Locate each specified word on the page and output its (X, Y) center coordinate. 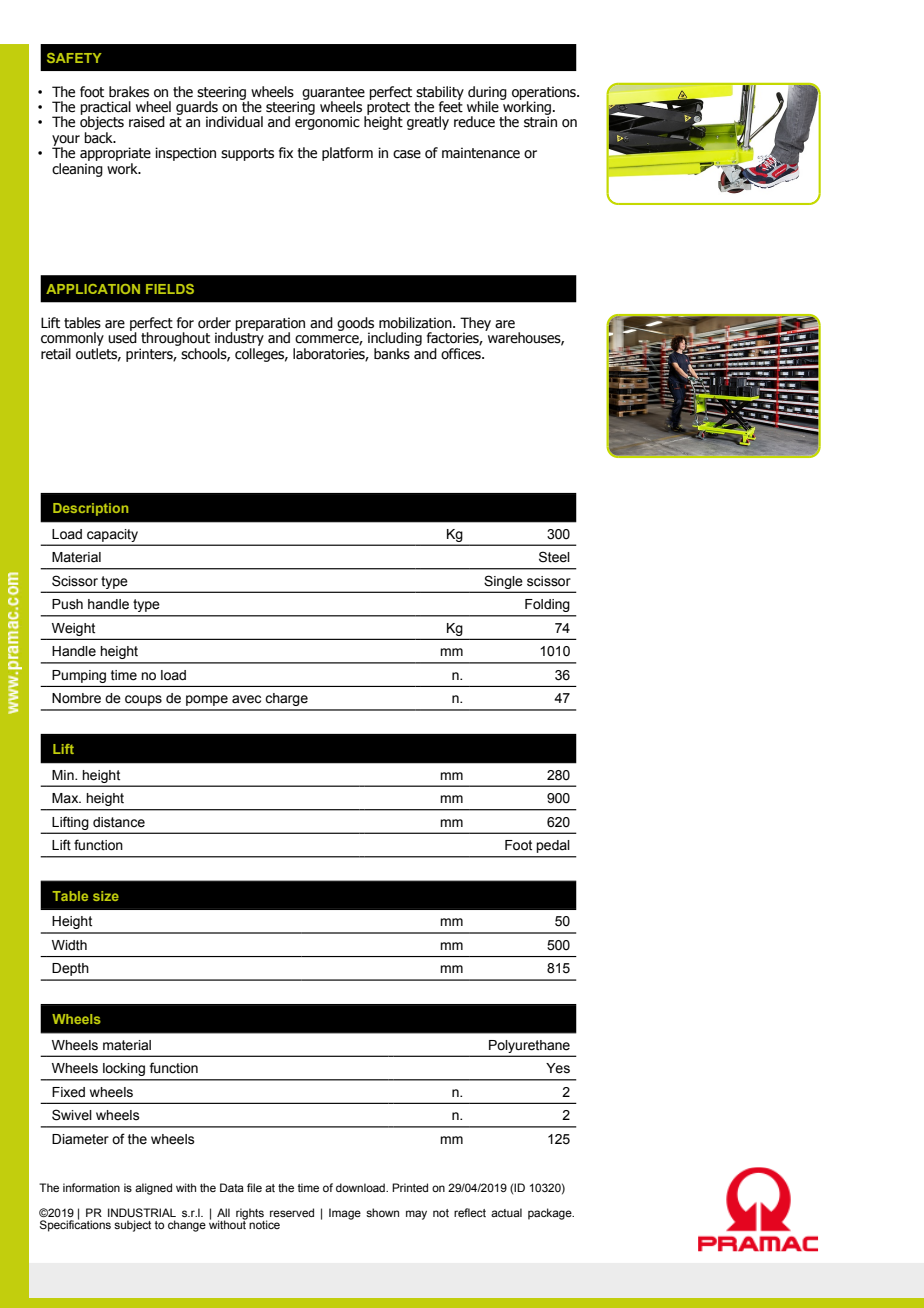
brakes (129, 92)
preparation (270, 325)
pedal (553, 846)
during (487, 94)
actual (506, 1212)
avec (246, 699)
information (91, 1187)
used (122, 337)
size (106, 896)
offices (462, 352)
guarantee (333, 94)
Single (503, 582)
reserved (292, 1212)
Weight (73, 629)
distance (119, 822)
